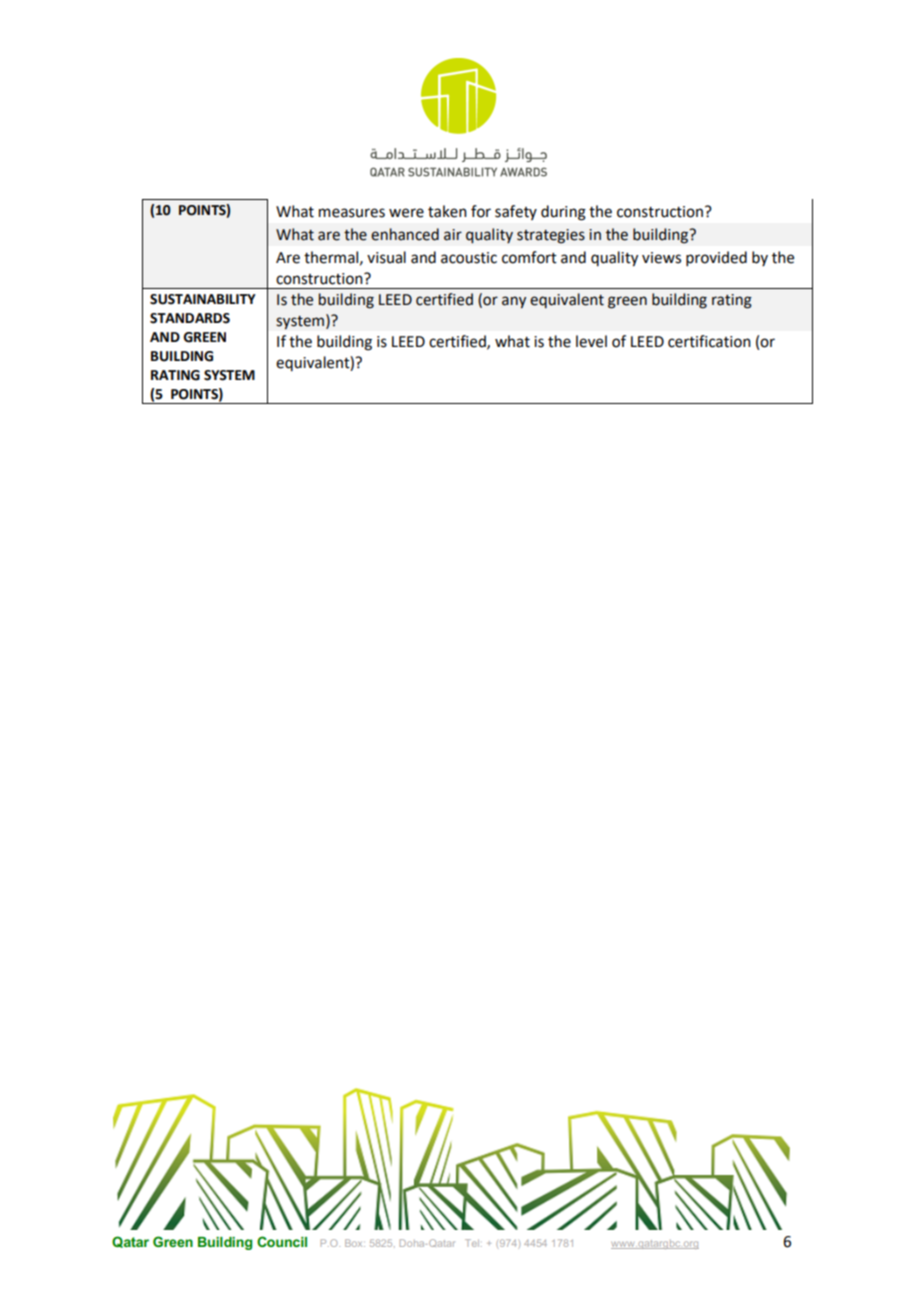 The height and width of the screenshot is (1308, 924). I want to click on views, so click(661, 258).
